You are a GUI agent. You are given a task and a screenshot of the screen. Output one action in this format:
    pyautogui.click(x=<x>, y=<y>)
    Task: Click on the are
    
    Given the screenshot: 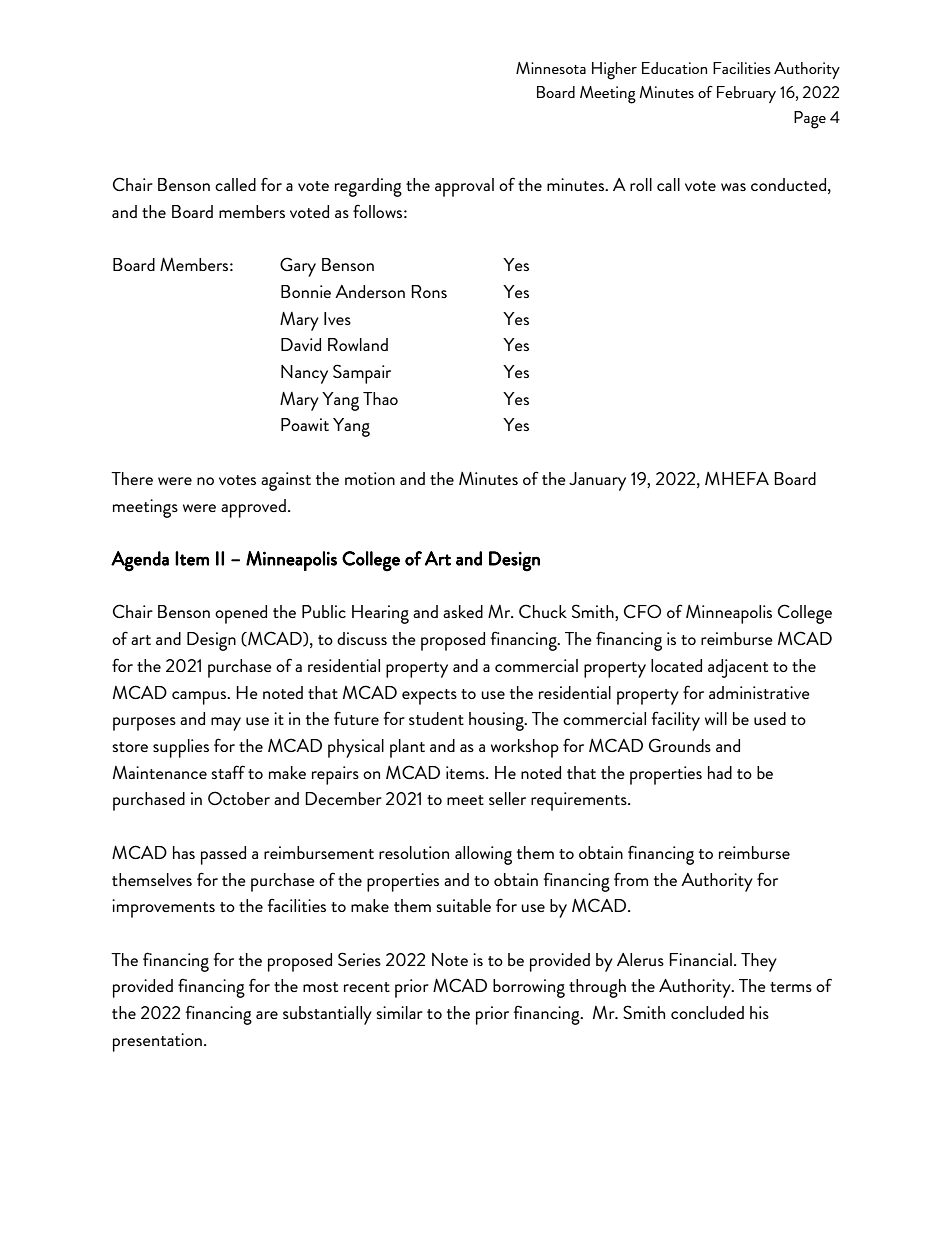 What is the action you would take?
    pyautogui.click(x=267, y=1015)
